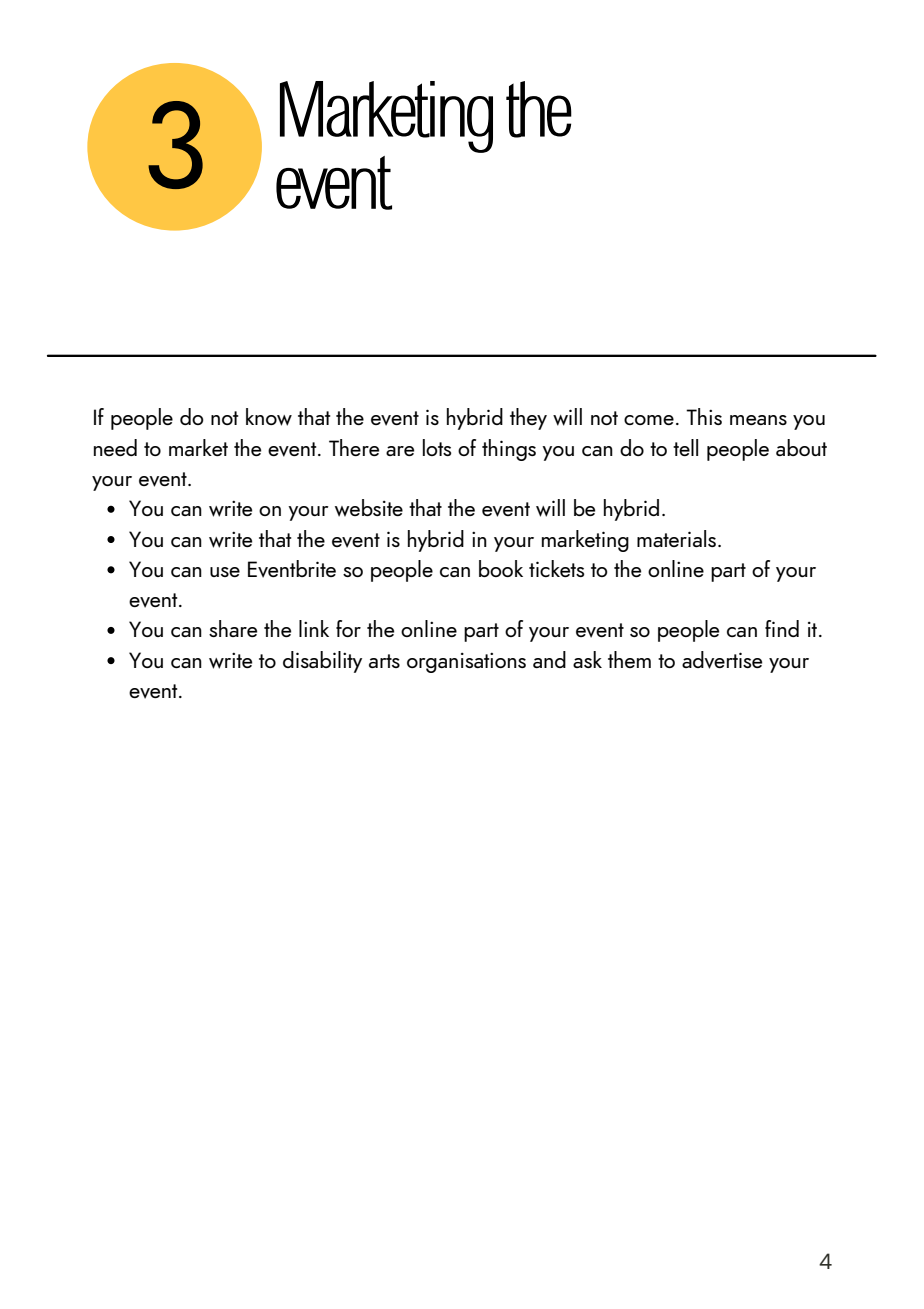  What do you see at coordinates (722, 660) in the page?
I see `advertise` at bounding box center [722, 660].
